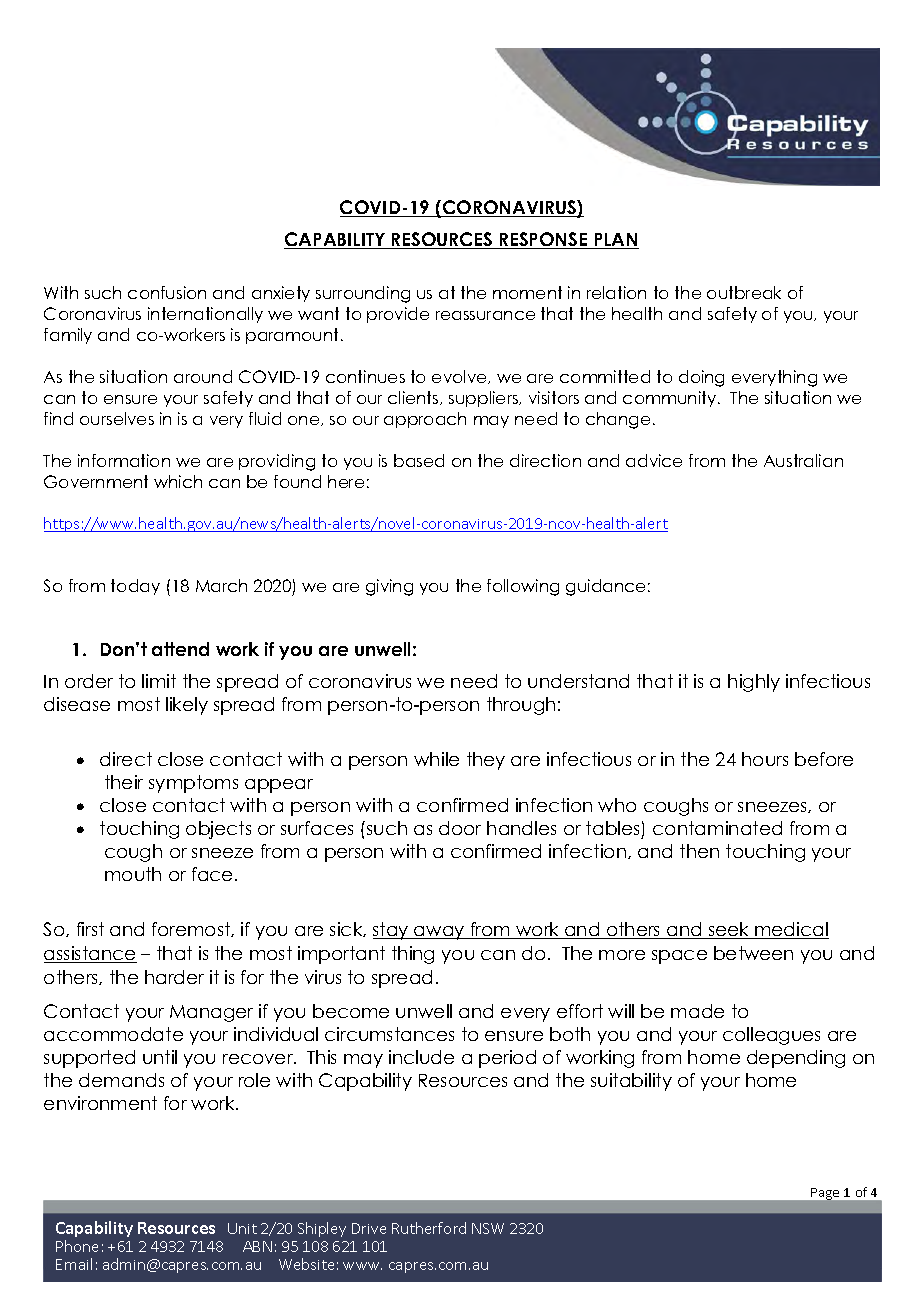 This screenshot has width=924, height=1308. I want to click on their, so click(124, 782).
